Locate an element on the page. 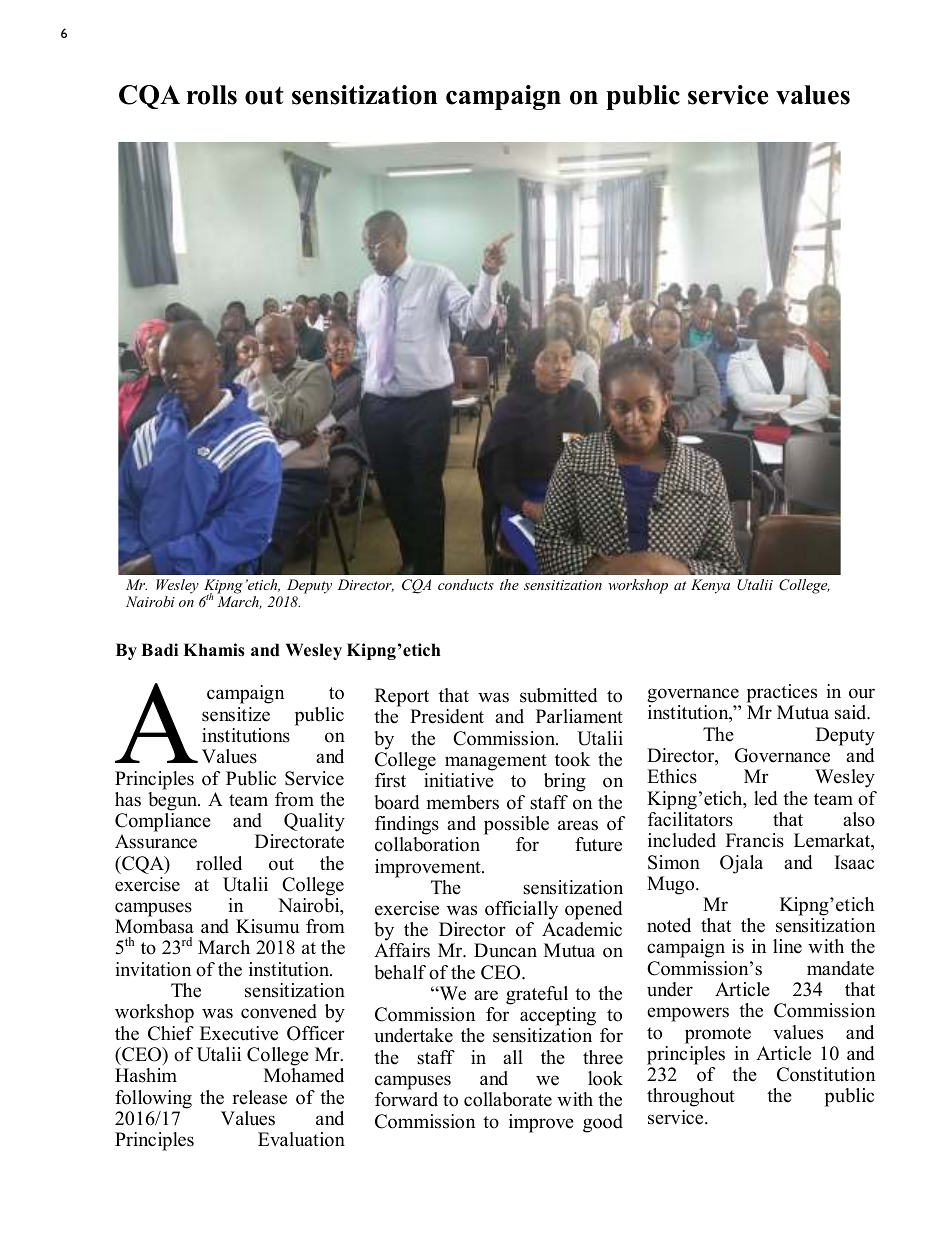  rolls is located at coordinates (212, 95).
